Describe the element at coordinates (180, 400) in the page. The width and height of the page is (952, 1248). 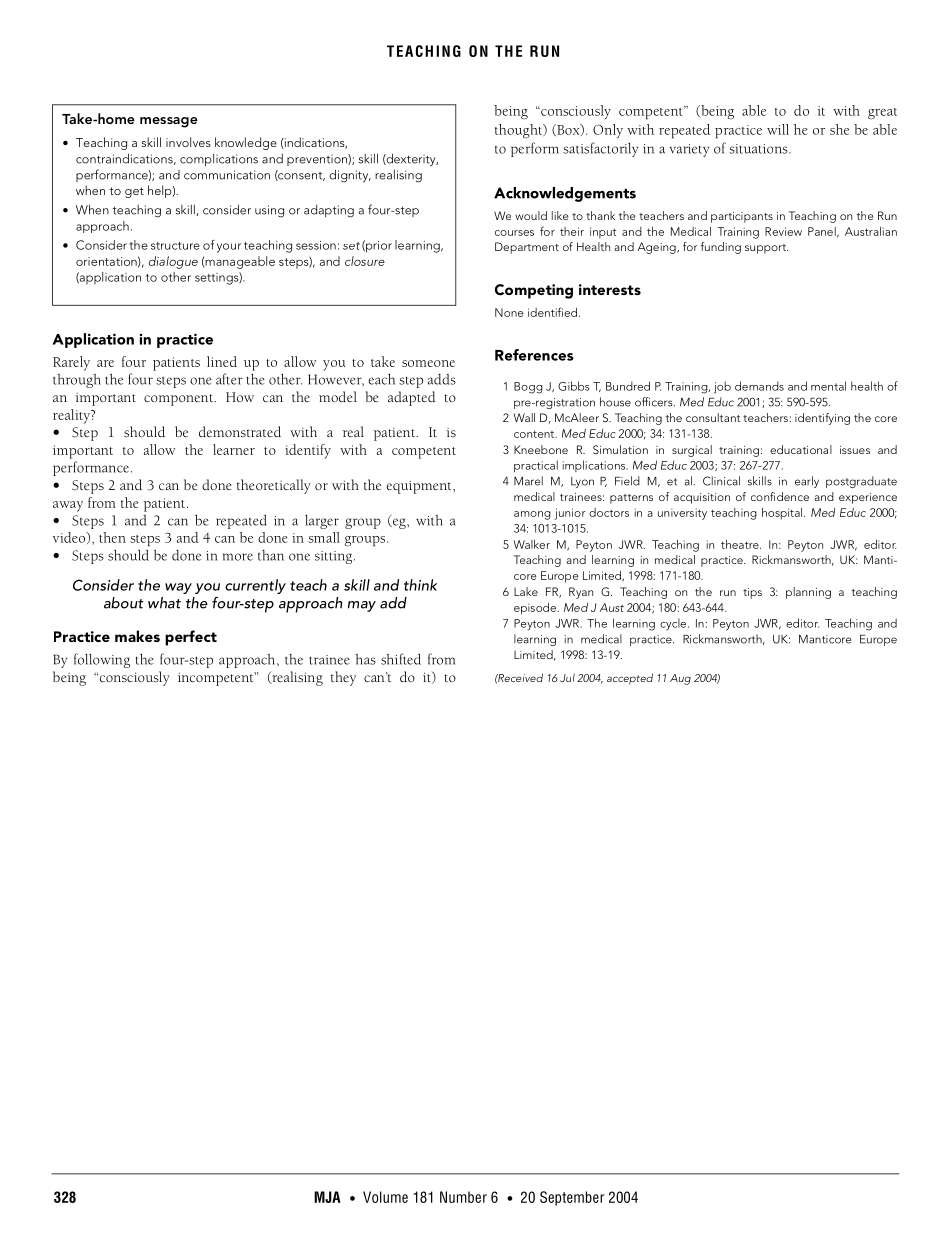
I see `component` at that location.
